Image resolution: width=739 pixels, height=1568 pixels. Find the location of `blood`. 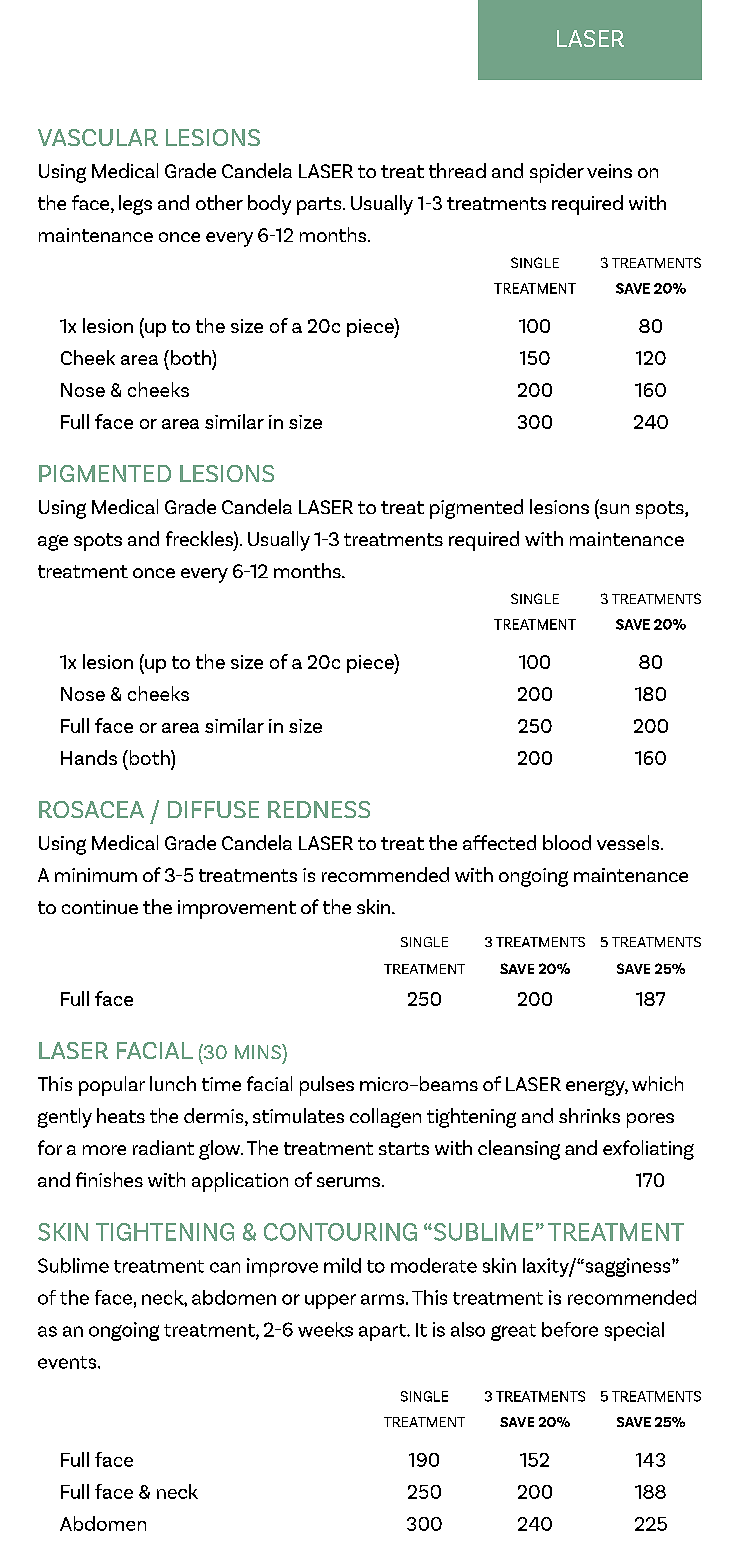

blood is located at coordinates (567, 842).
